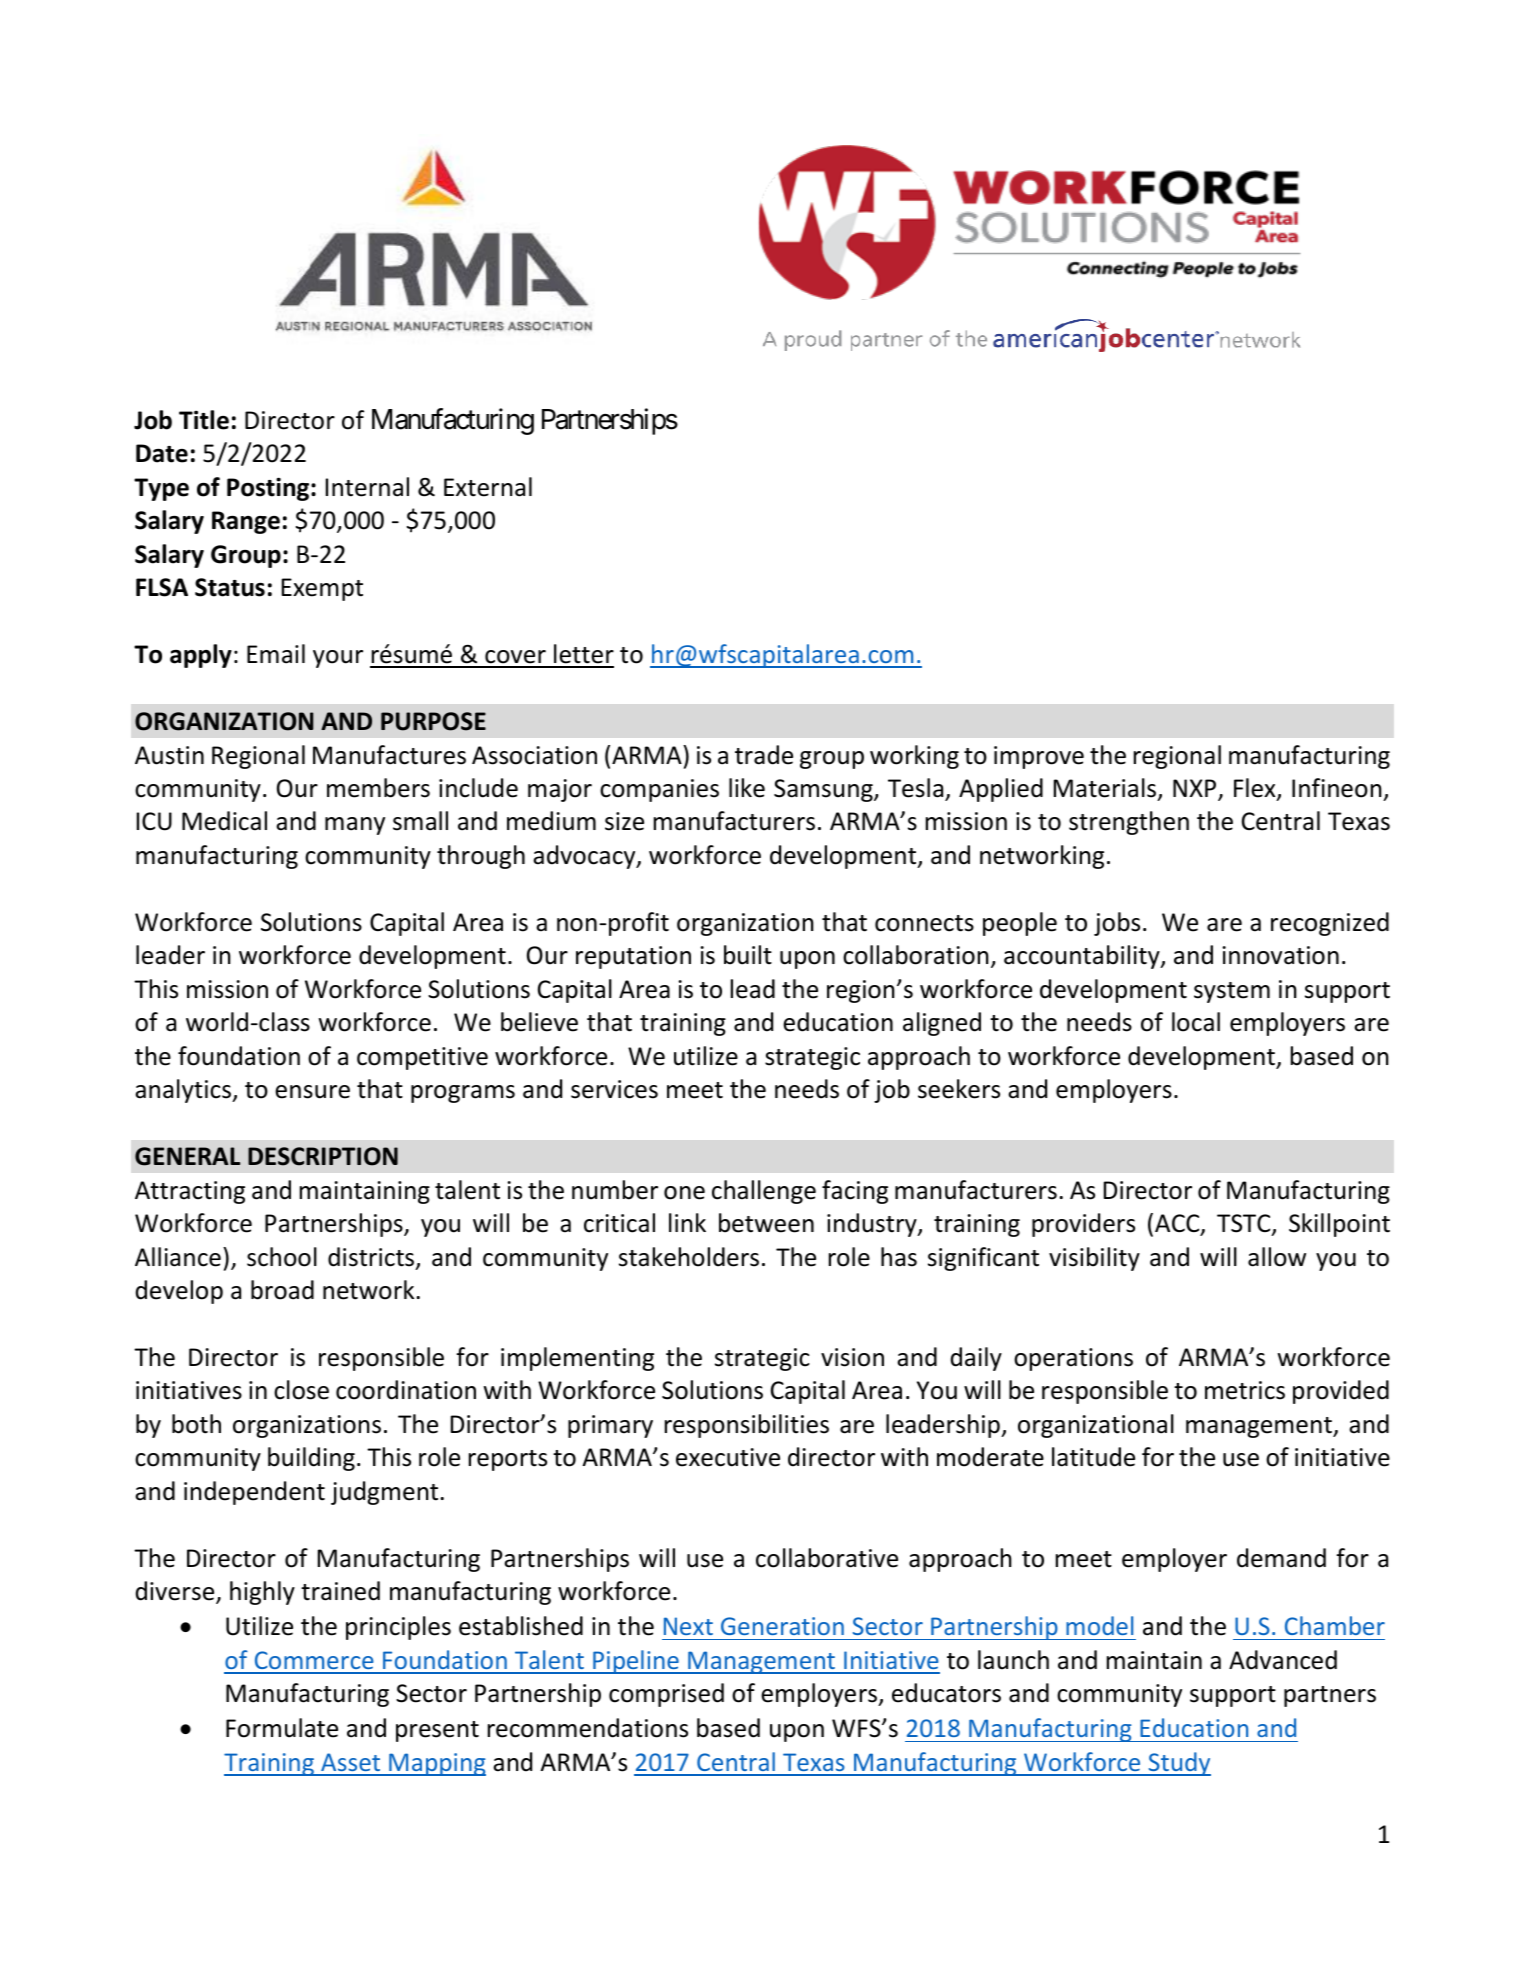  I want to click on comprised, so click(666, 1695).
